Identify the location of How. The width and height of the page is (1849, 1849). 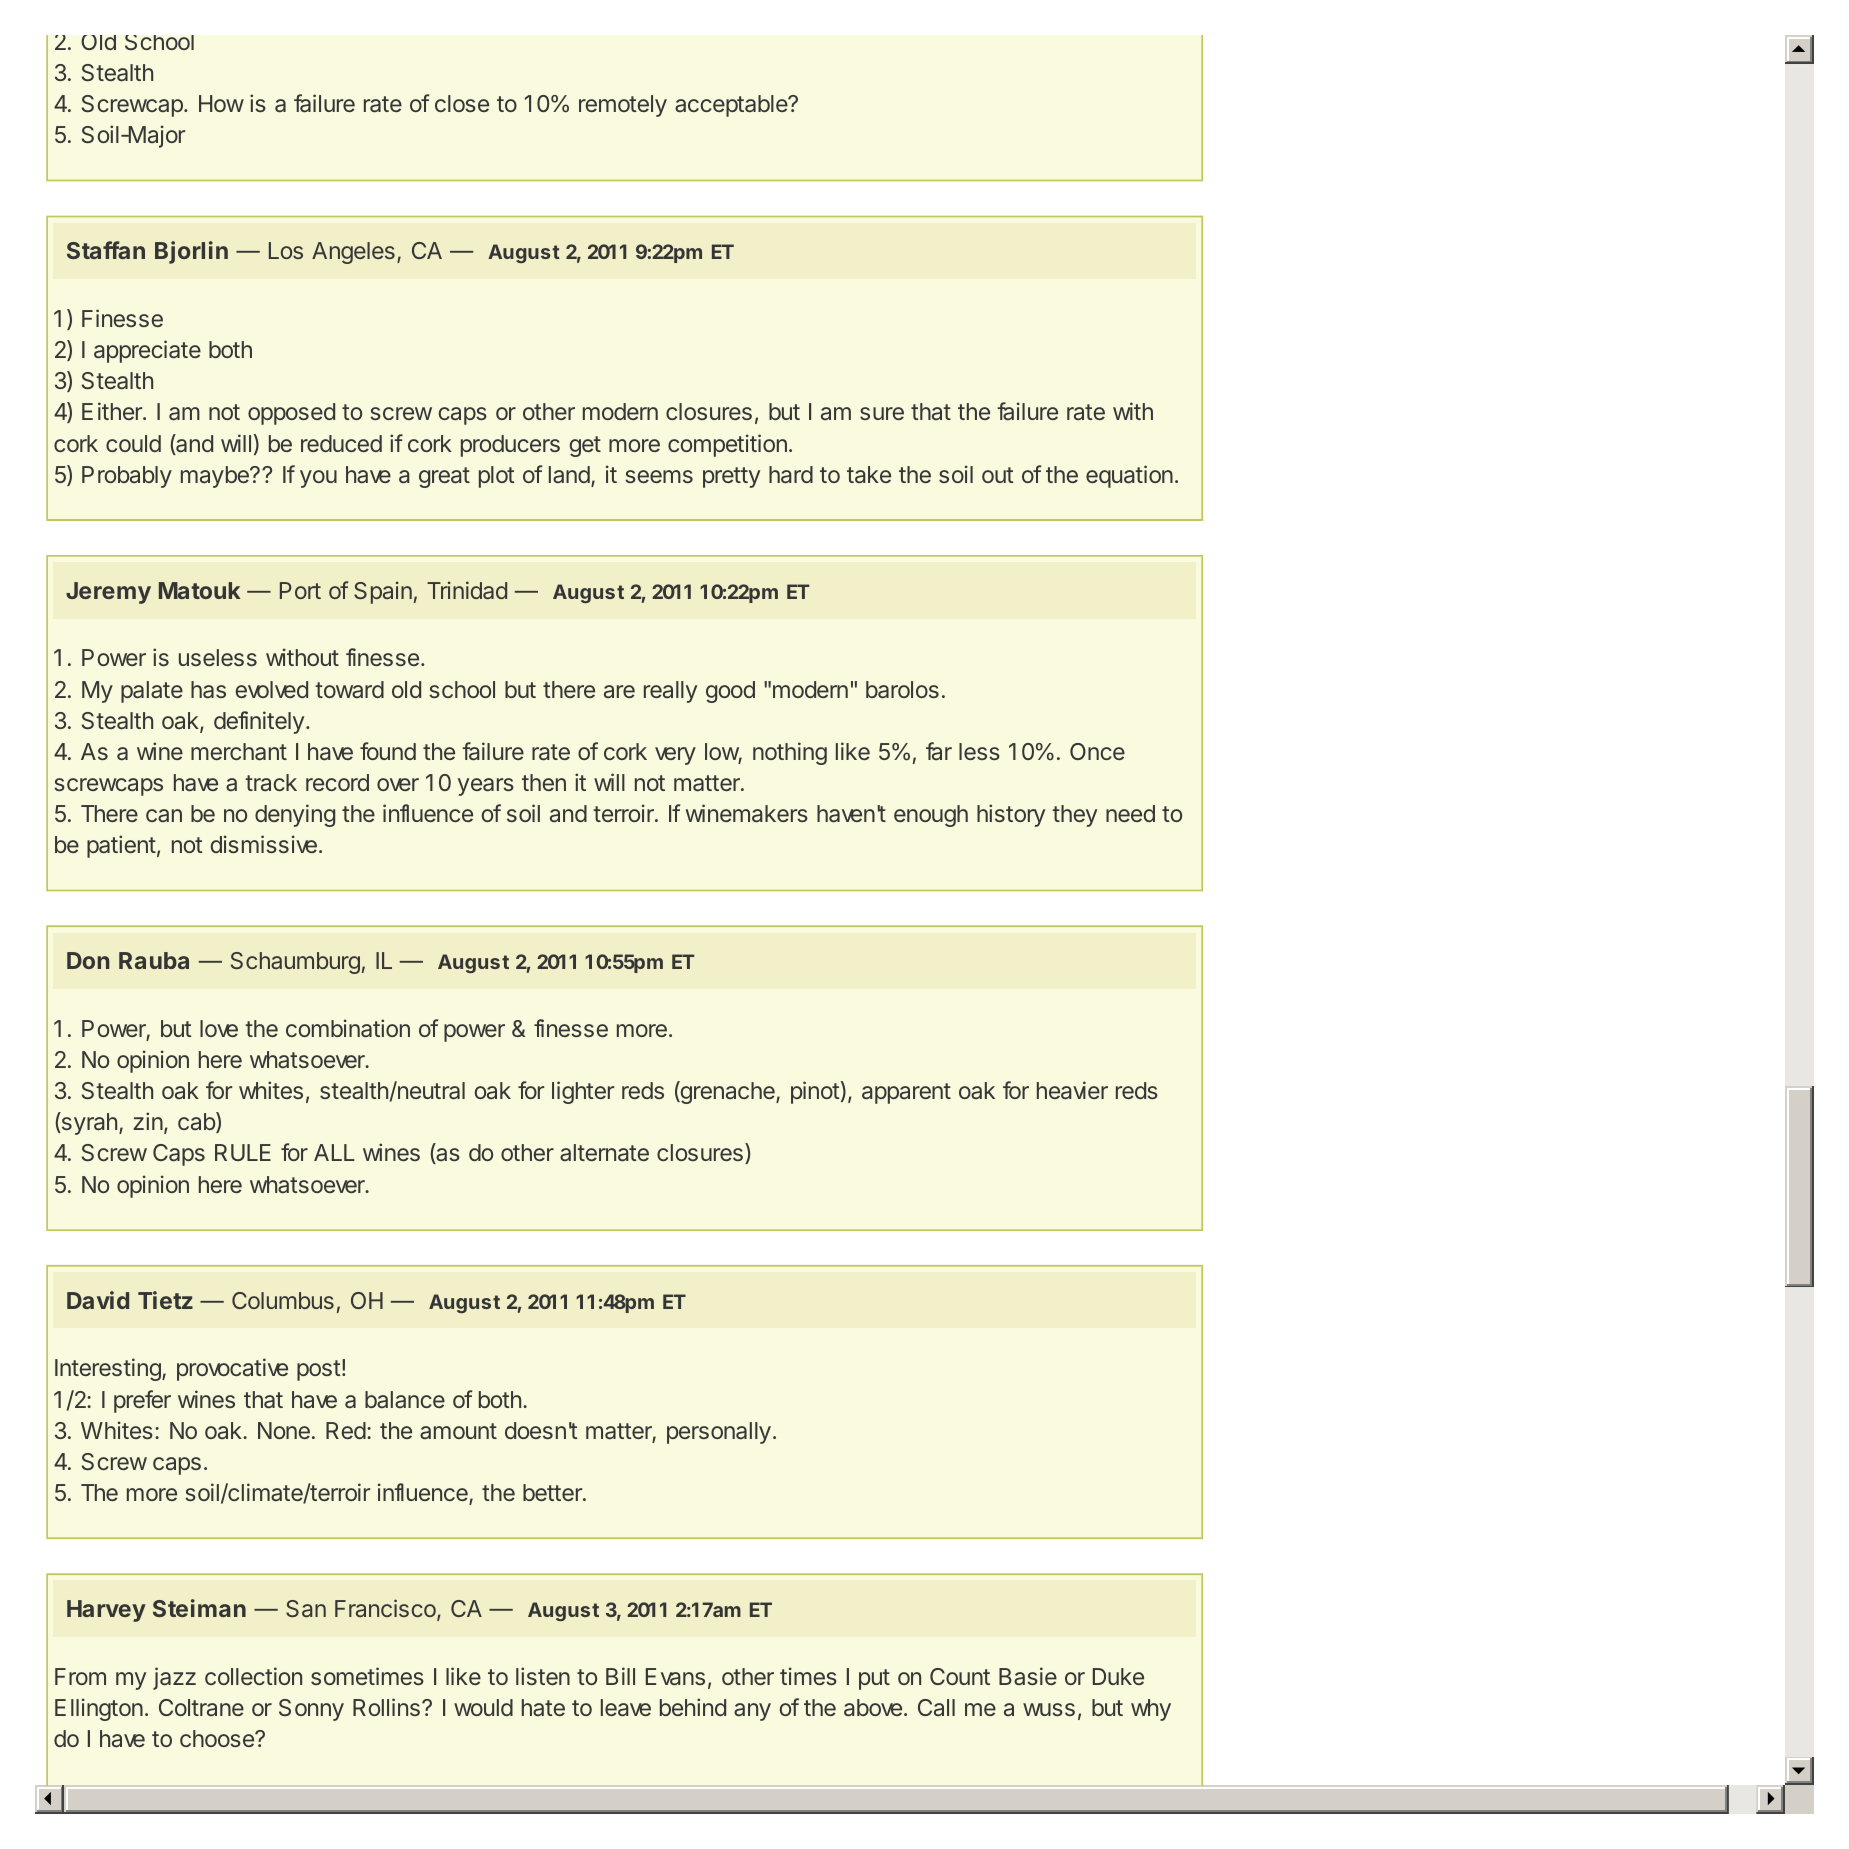
(221, 103).
